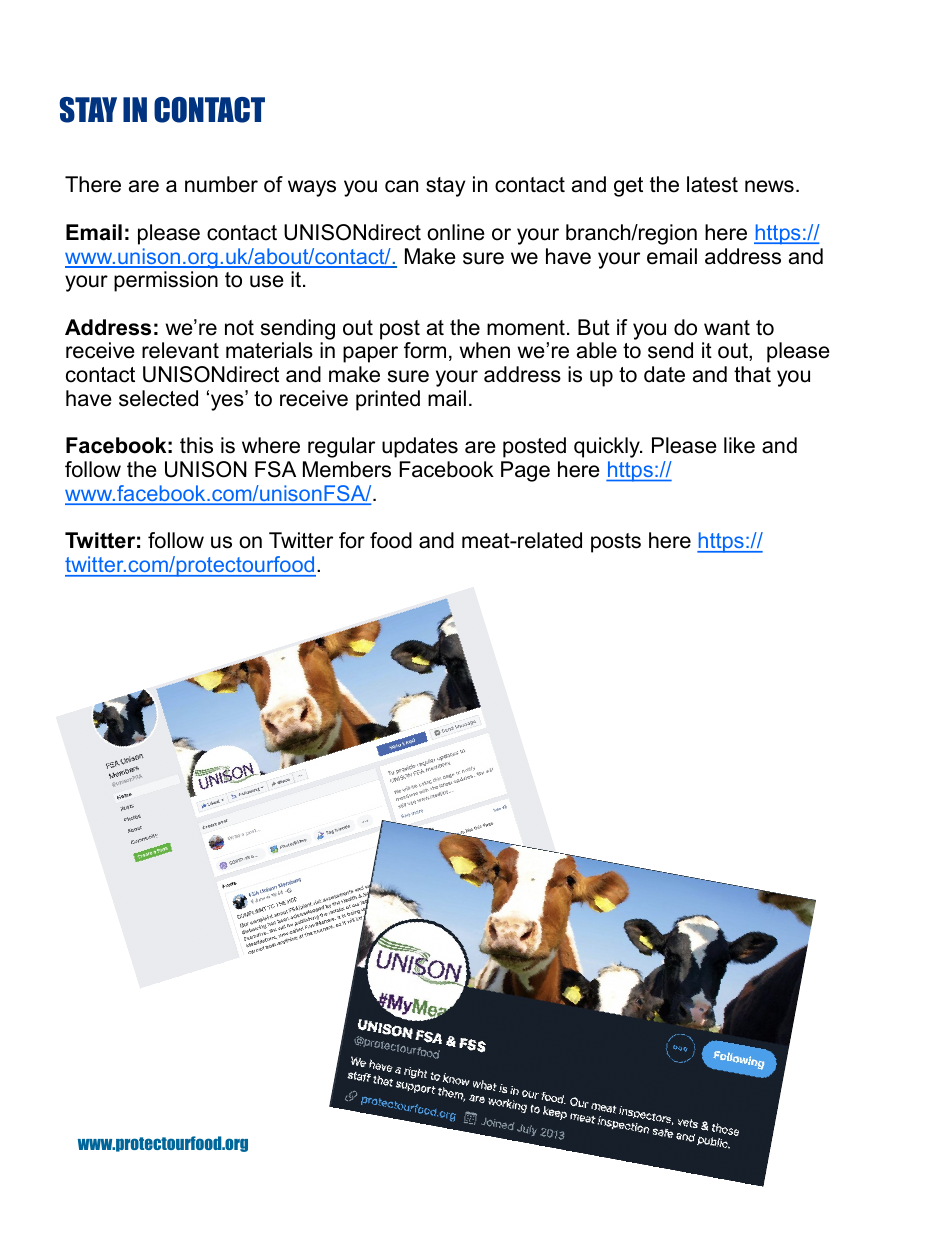 Image resolution: width=952 pixels, height=1233 pixels. Describe the element at coordinates (525, 471) in the screenshot. I see `Page` at that location.
